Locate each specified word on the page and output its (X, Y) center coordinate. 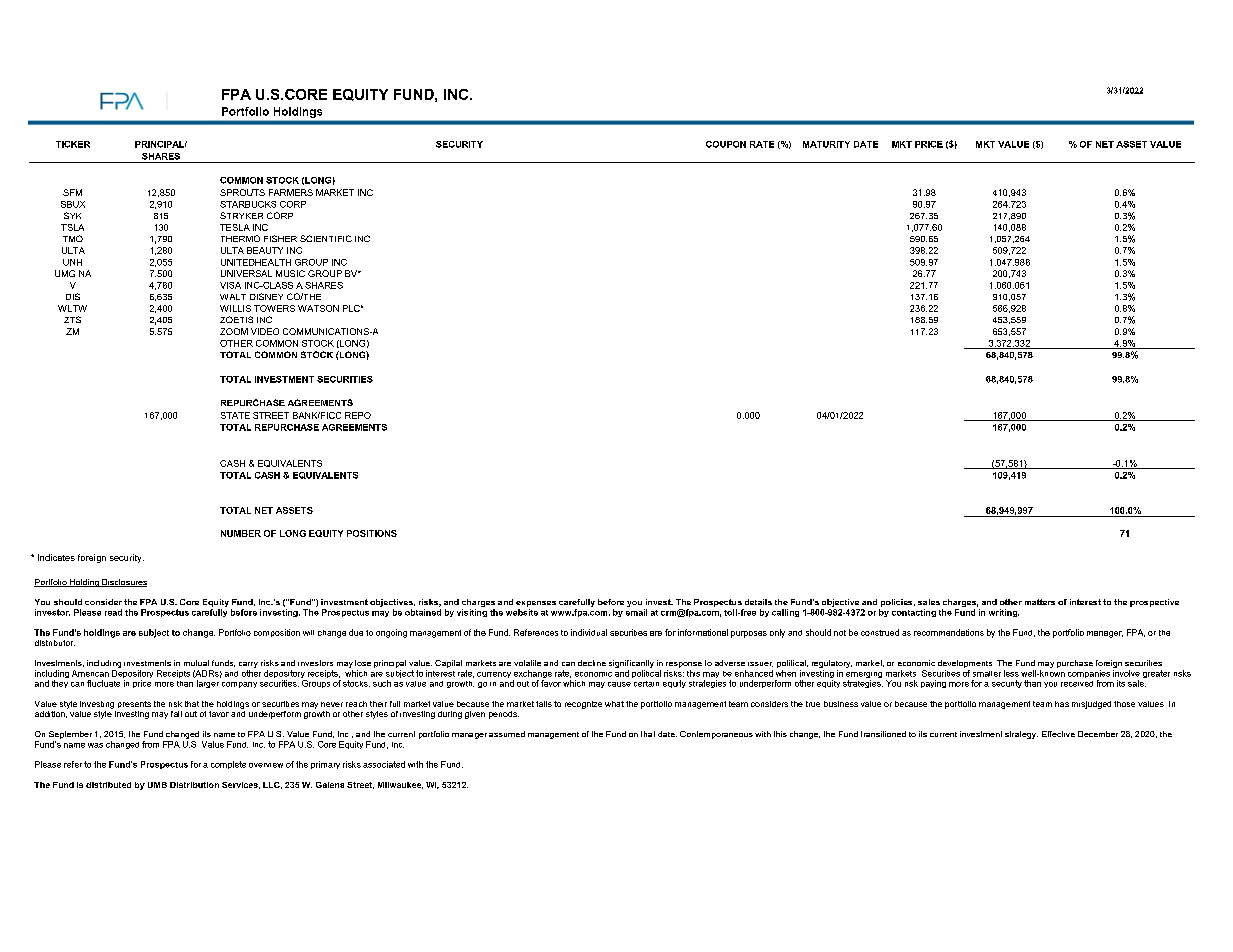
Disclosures (123, 583)
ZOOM (234, 331)
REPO (358, 415)
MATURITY (826, 144)
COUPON (726, 144)
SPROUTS (242, 192)
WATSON (318, 308)
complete (228, 765)
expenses (536, 605)
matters (1040, 602)
